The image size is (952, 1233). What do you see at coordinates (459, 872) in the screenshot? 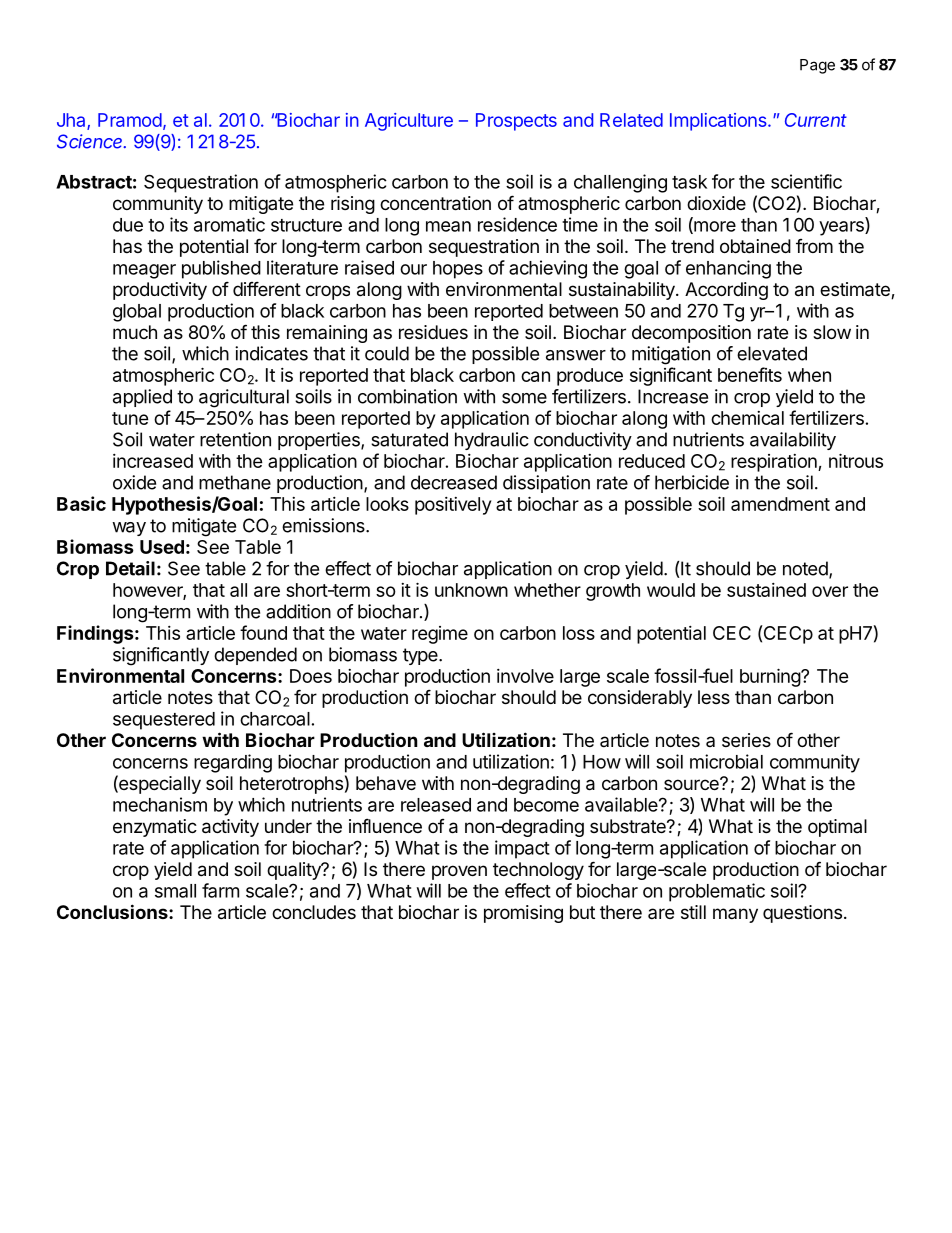
I see `proven` at bounding box center [459, 872].
